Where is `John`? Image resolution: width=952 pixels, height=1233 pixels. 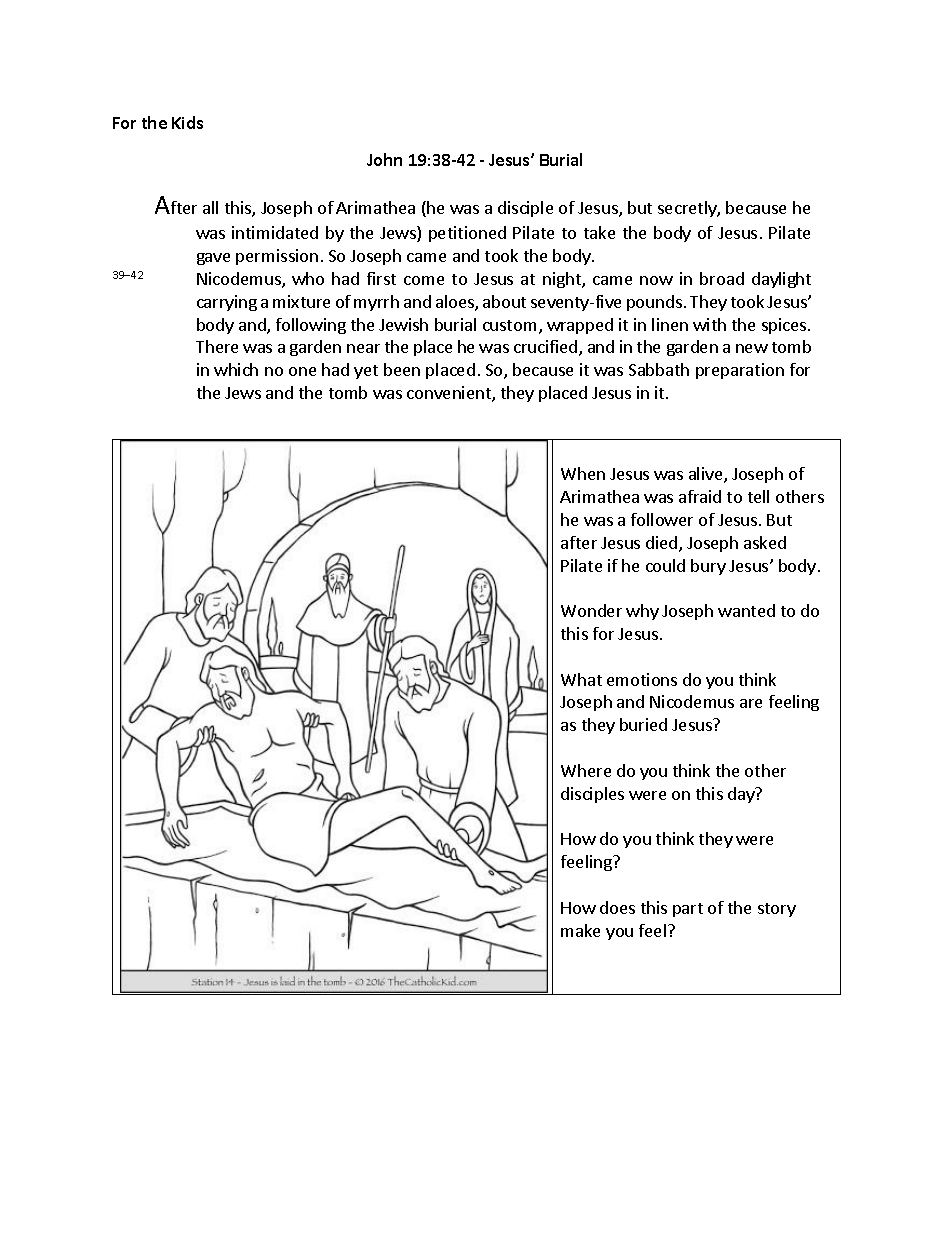 John is located at coordinates (384, 159).
